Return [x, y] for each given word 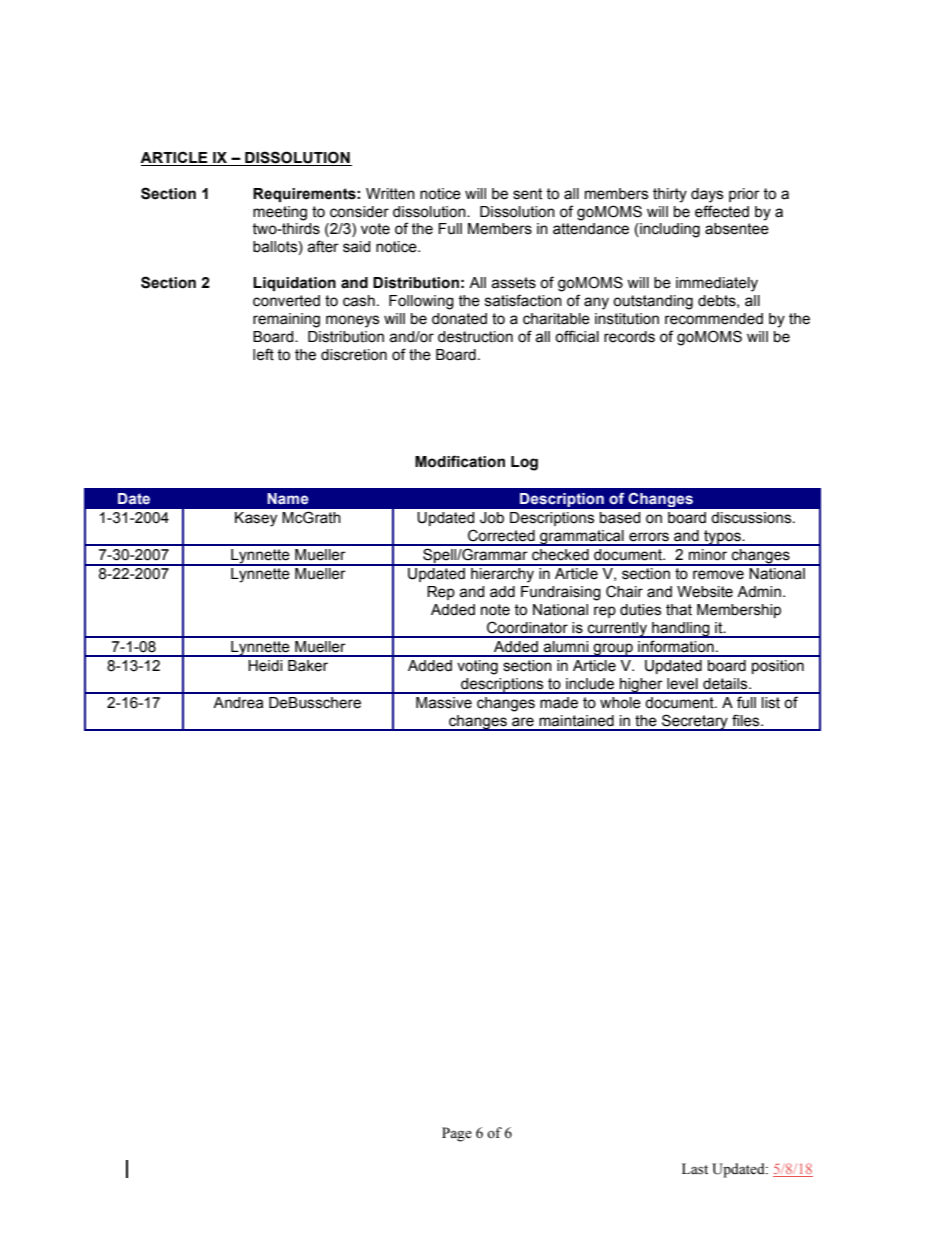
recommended [714, 319]
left [263, 354]
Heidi [265, 666]
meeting [280, 213]
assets [513, 283]
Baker [308, 666]
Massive [444, 703]
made [559, 703]
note [495, 610]
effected [722, 211]
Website [705, 592]
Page [457, 1134]
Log [524, 463]
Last [695, 1169]
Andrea [238, 703]
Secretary [695, 722]
